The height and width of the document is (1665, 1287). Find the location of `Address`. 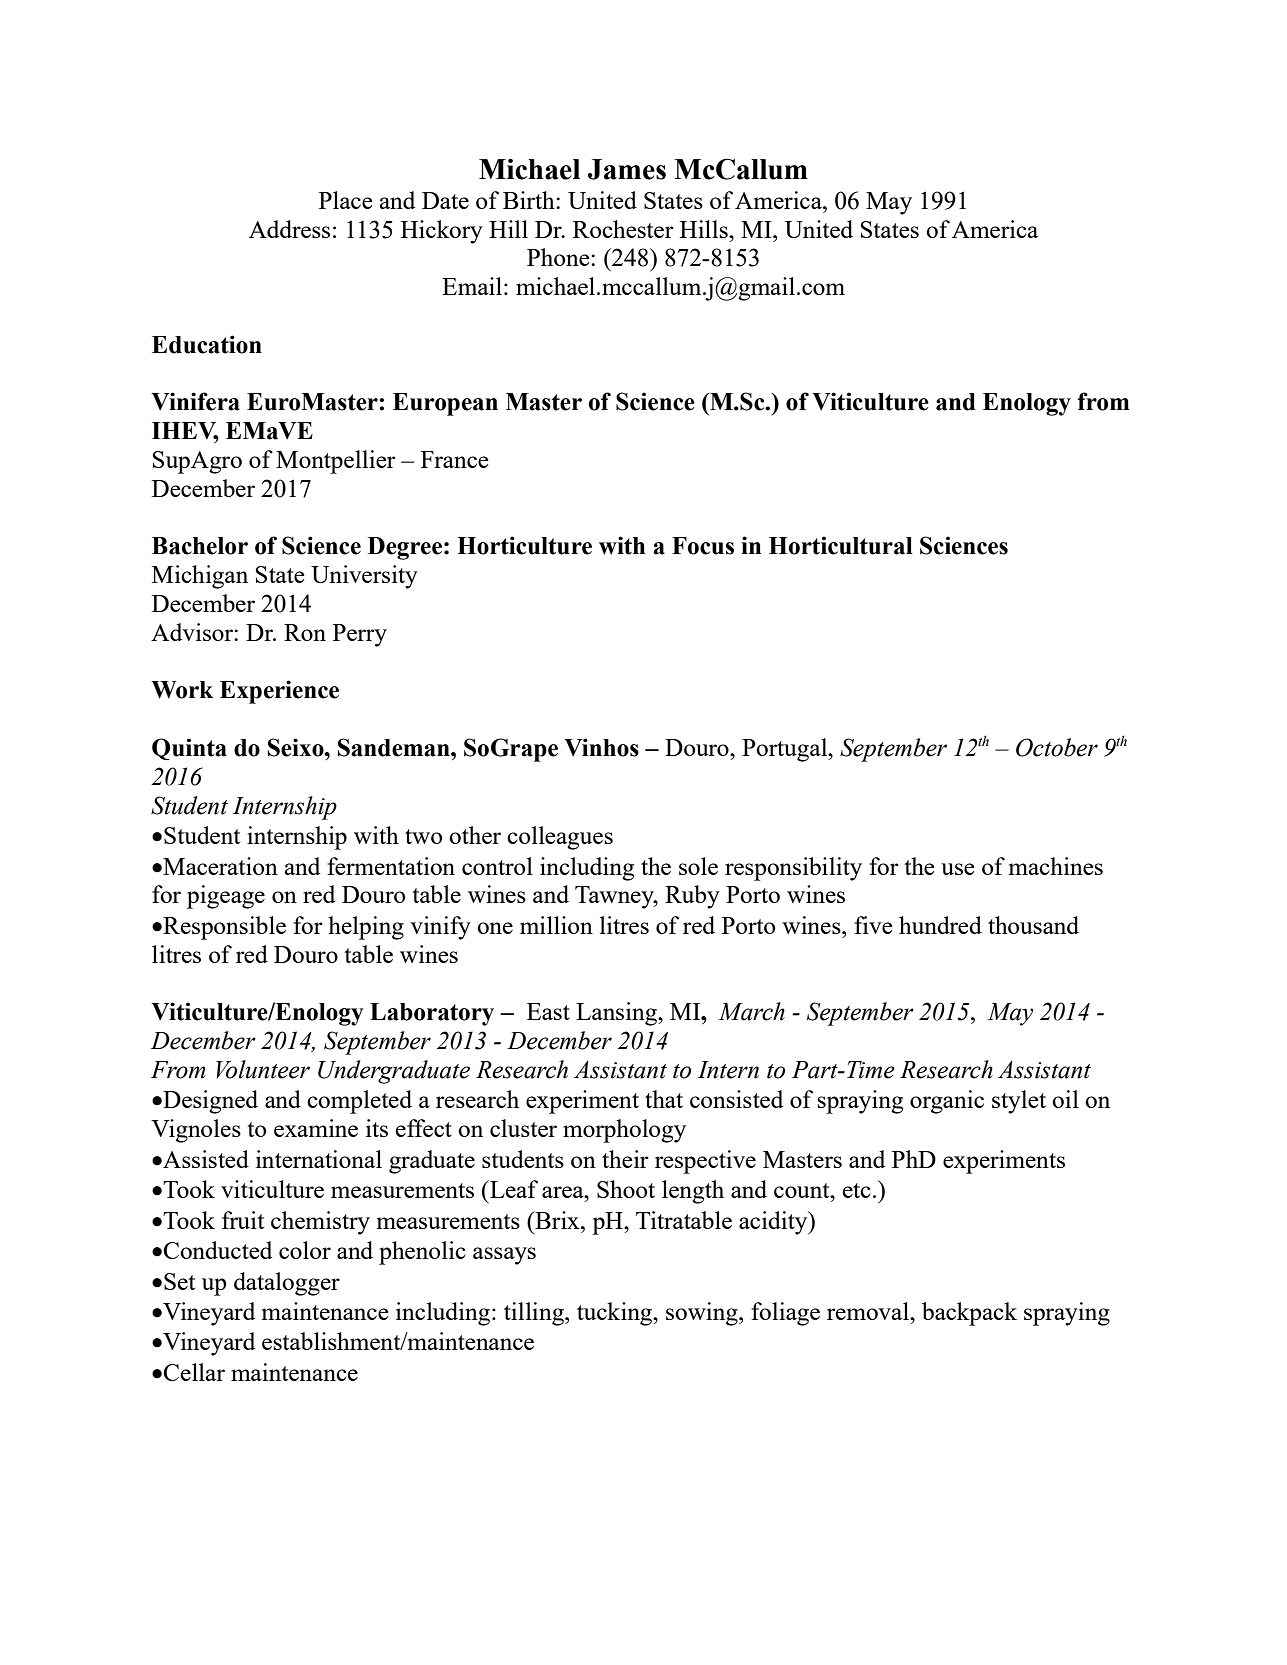

Address is located at coordinates (289, 229).
